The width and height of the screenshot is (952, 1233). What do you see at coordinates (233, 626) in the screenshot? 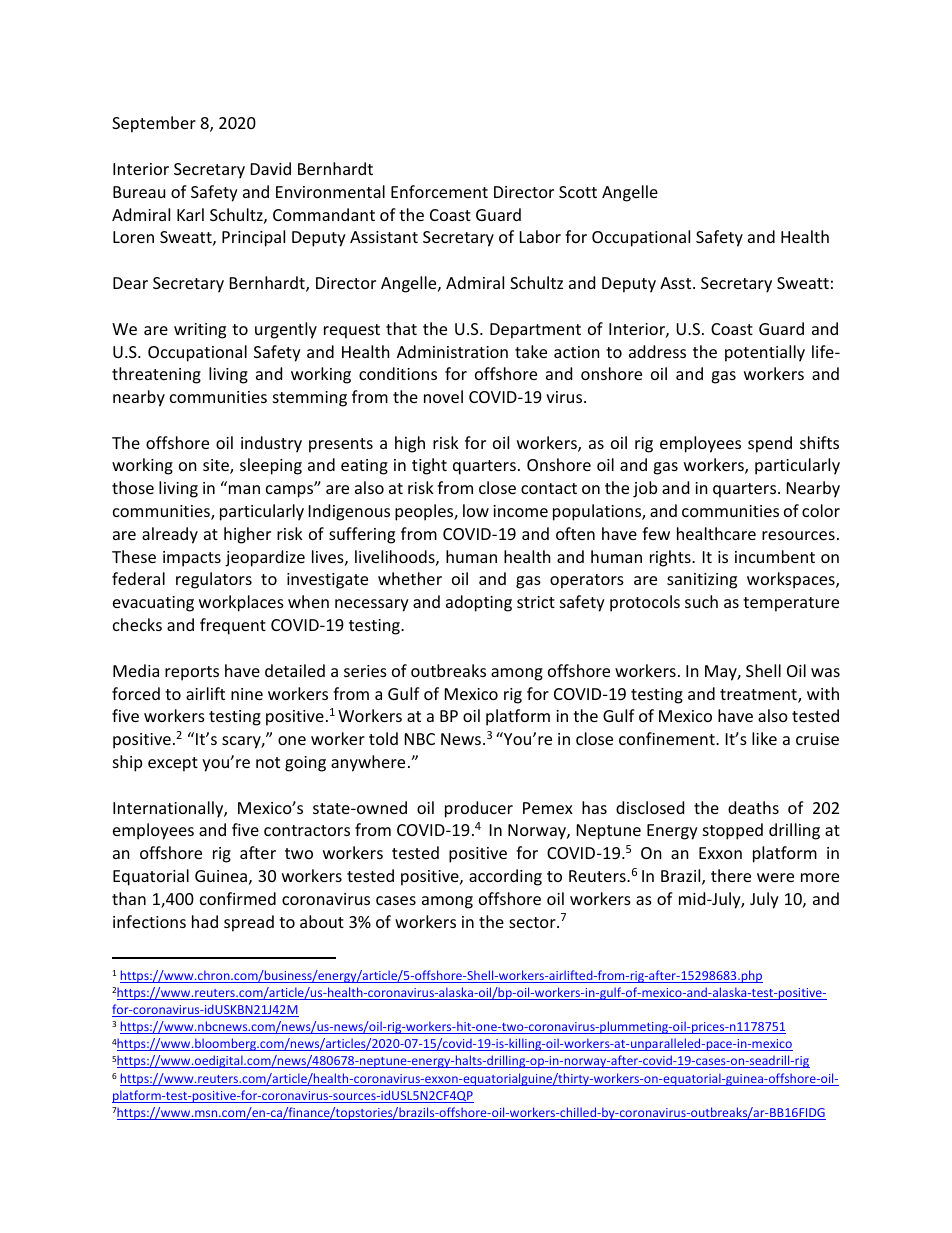
I see `frequent` at bounding box center [233, 626].
